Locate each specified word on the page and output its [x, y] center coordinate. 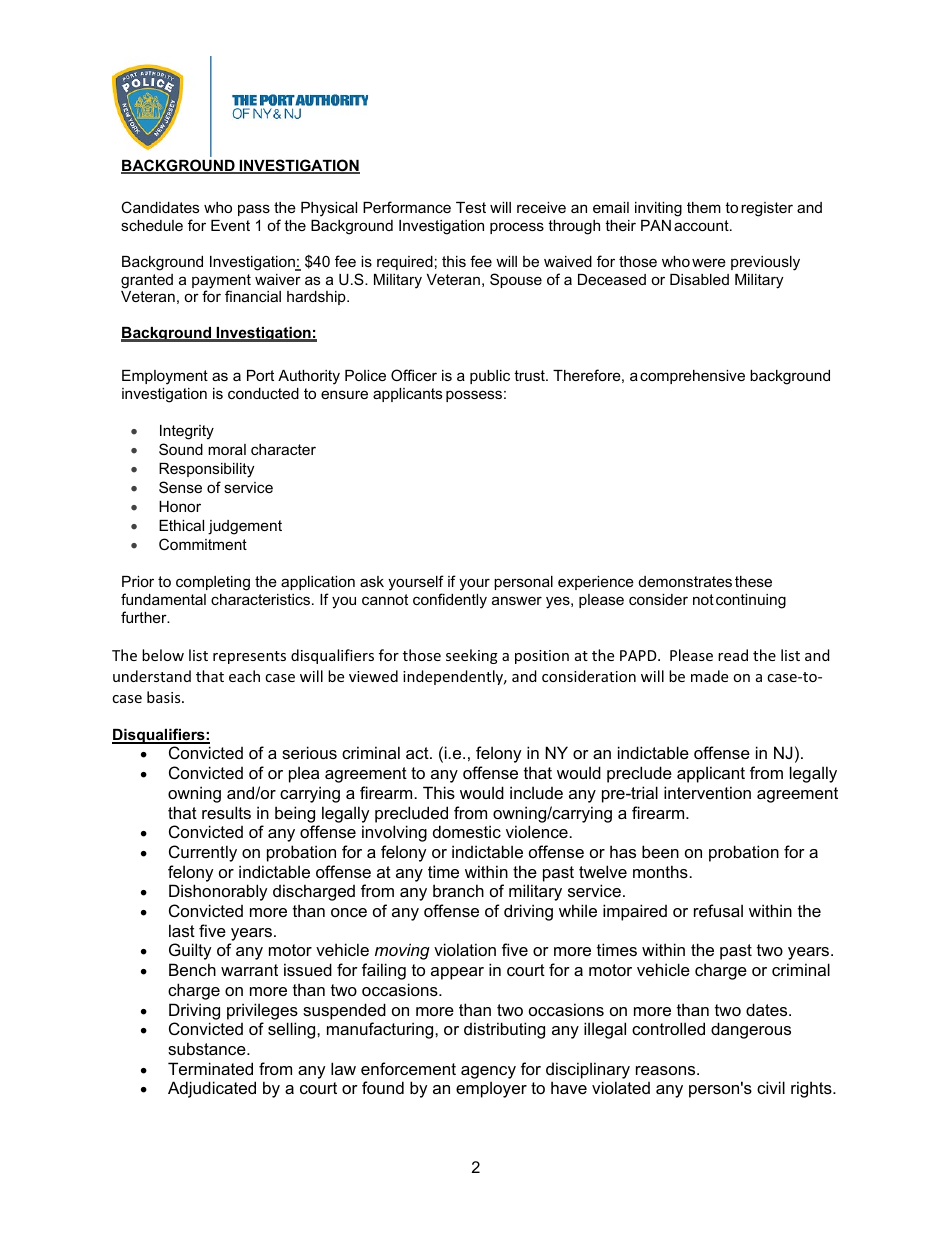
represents [249, 657]
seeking [472, 656]
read [733, 655]
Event [230, 225]
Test [471, 207]
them [704, 207]
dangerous [751, 1030]
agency [488, 1072]
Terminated [210, 1068]
